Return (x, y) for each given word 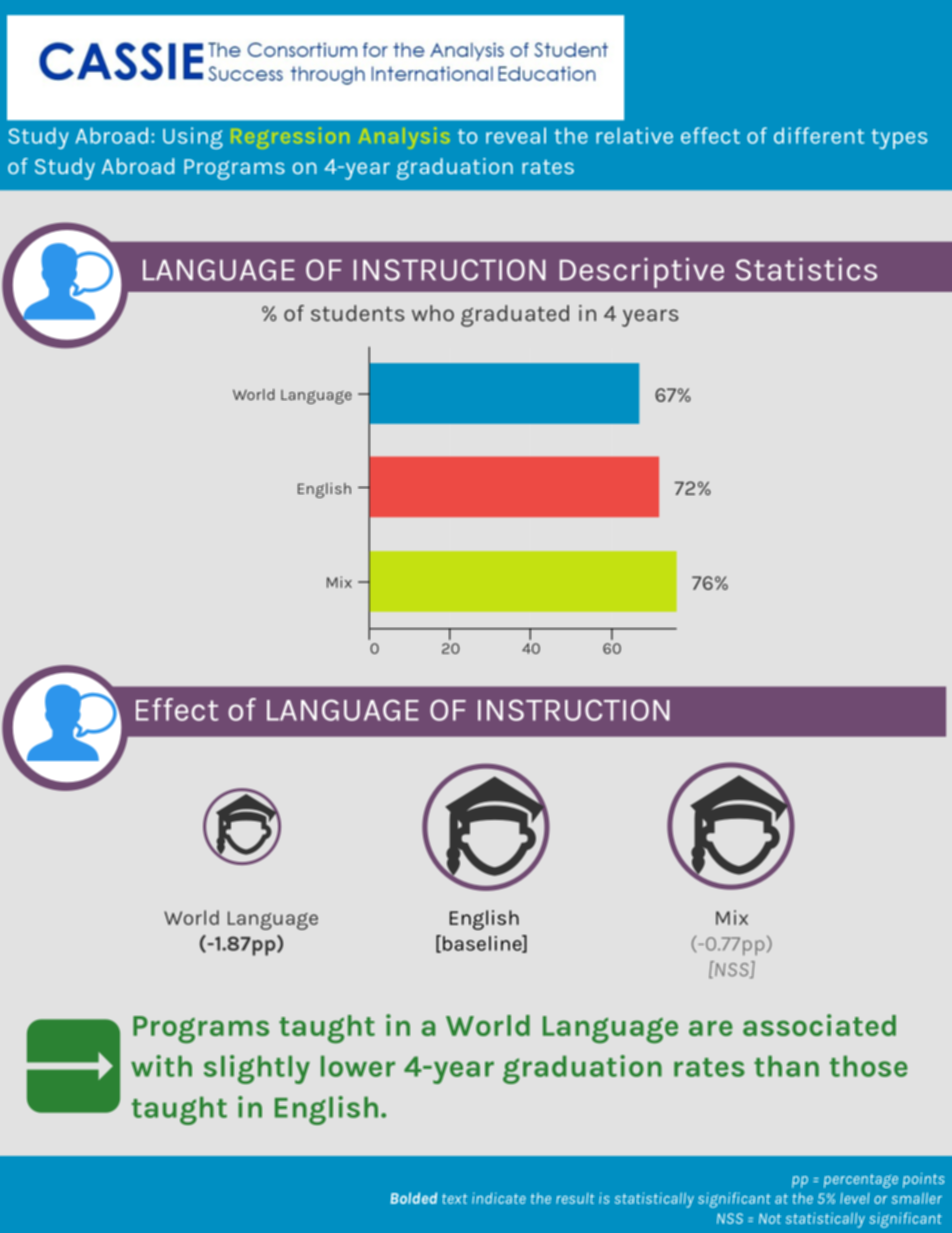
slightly (257, 1069)
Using (193, 138)
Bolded (414, 1198)
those (869, 1066)
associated (819, 1025)
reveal (516, 135)
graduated (515, 316)
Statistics (806, 269)
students (358, 313)
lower (358, 1066)
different (819, 135)
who (433, 313)
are (711, 1028)
